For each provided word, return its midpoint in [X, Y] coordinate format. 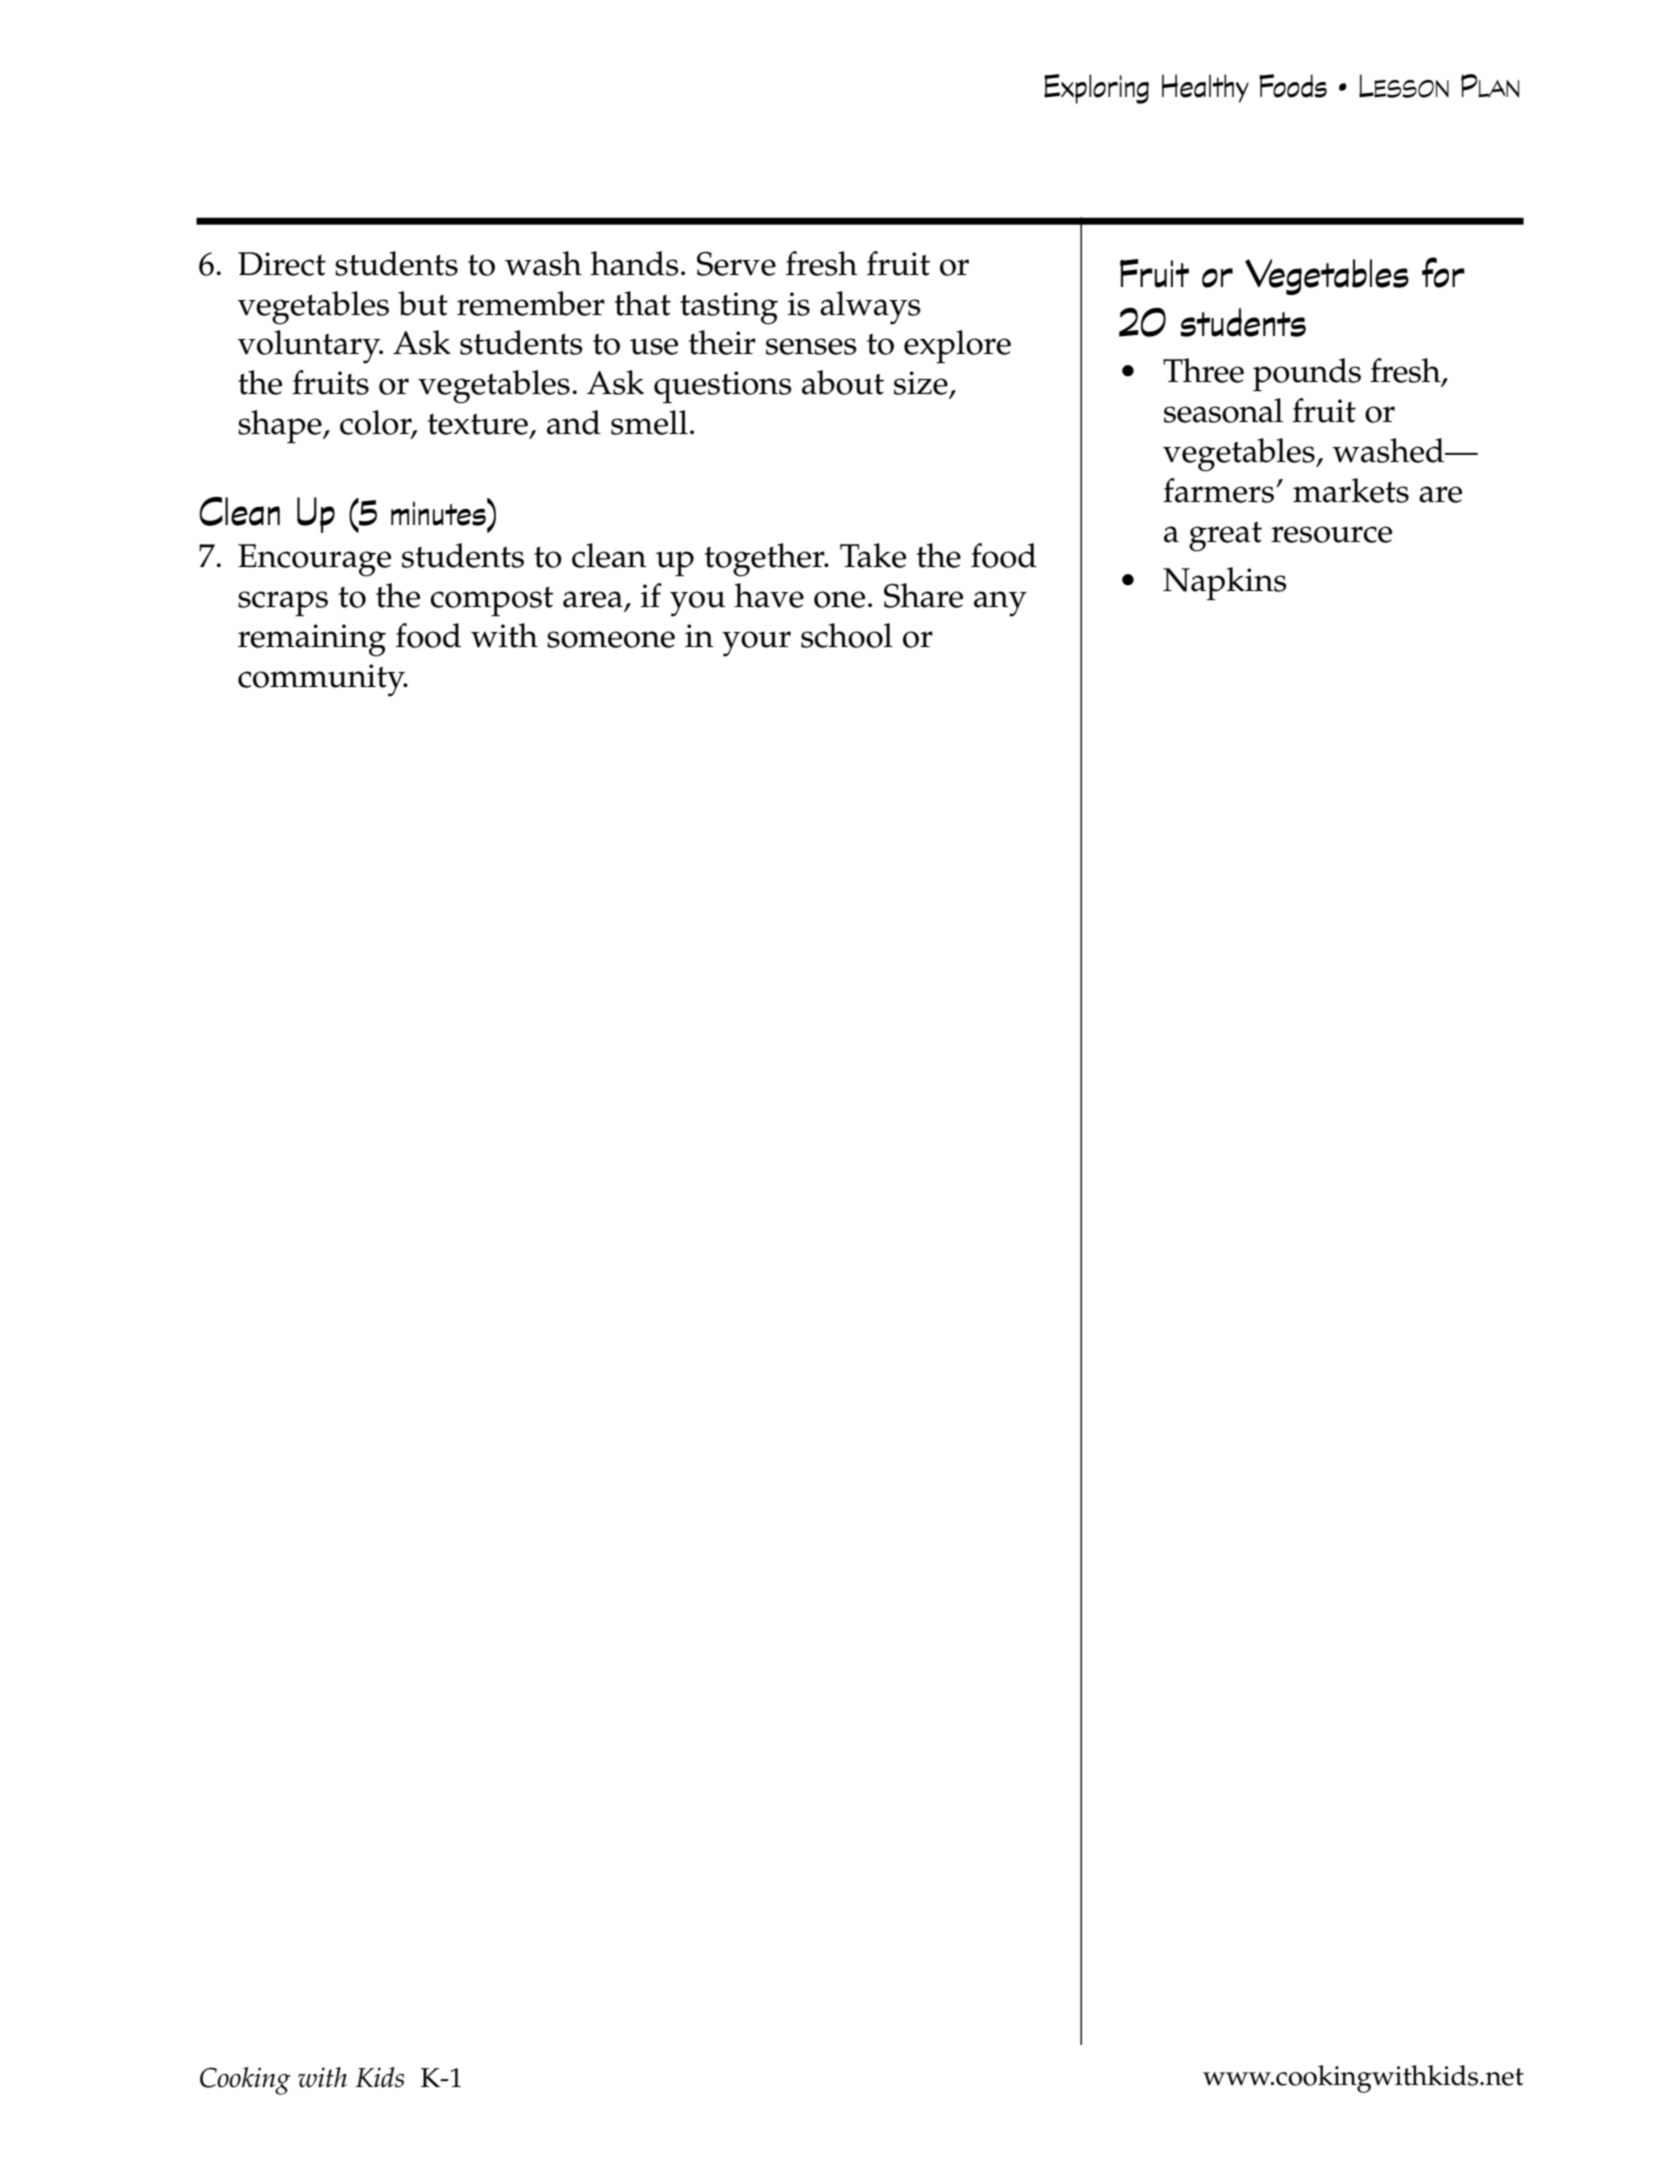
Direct [282, 264]
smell [649, 422]
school [847, 635]
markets [1351, 490]
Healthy [1205, 88]
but [423, 303]
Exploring [1096, 89]
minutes [439, 512]
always [870, 308]
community [322, 680]
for [1443, 272]
